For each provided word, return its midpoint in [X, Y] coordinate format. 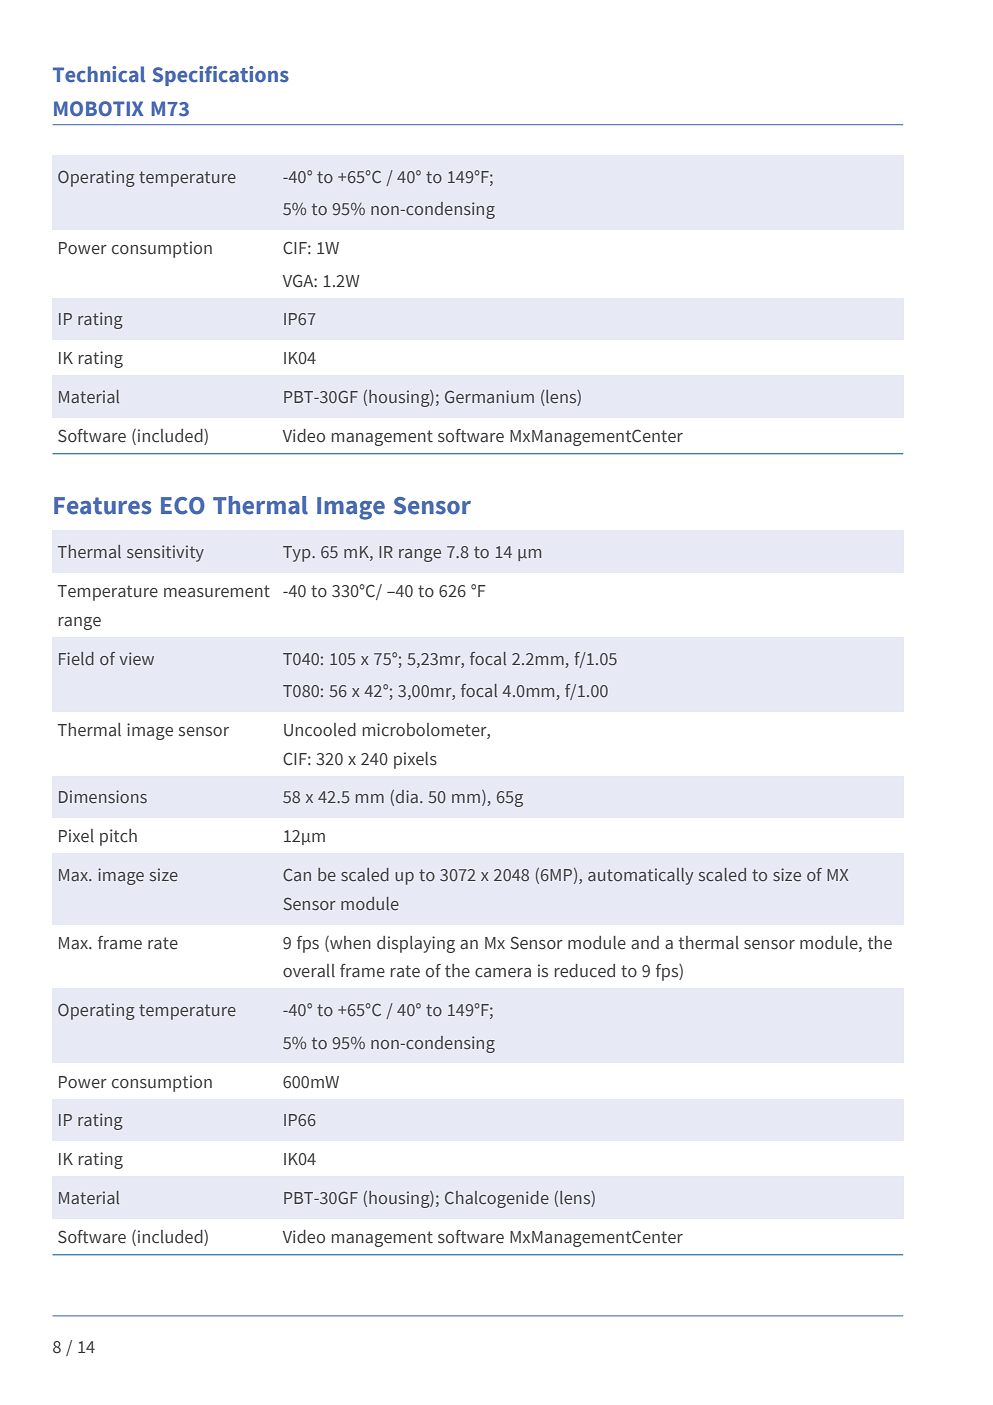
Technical [99, 74]
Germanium [489, 396]
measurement [217, 591]
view [136, 658]
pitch [118, 837]
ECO [183, 506]
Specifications [221, 76]
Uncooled [320, 730]
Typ [298, 554]
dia [407, 796]
